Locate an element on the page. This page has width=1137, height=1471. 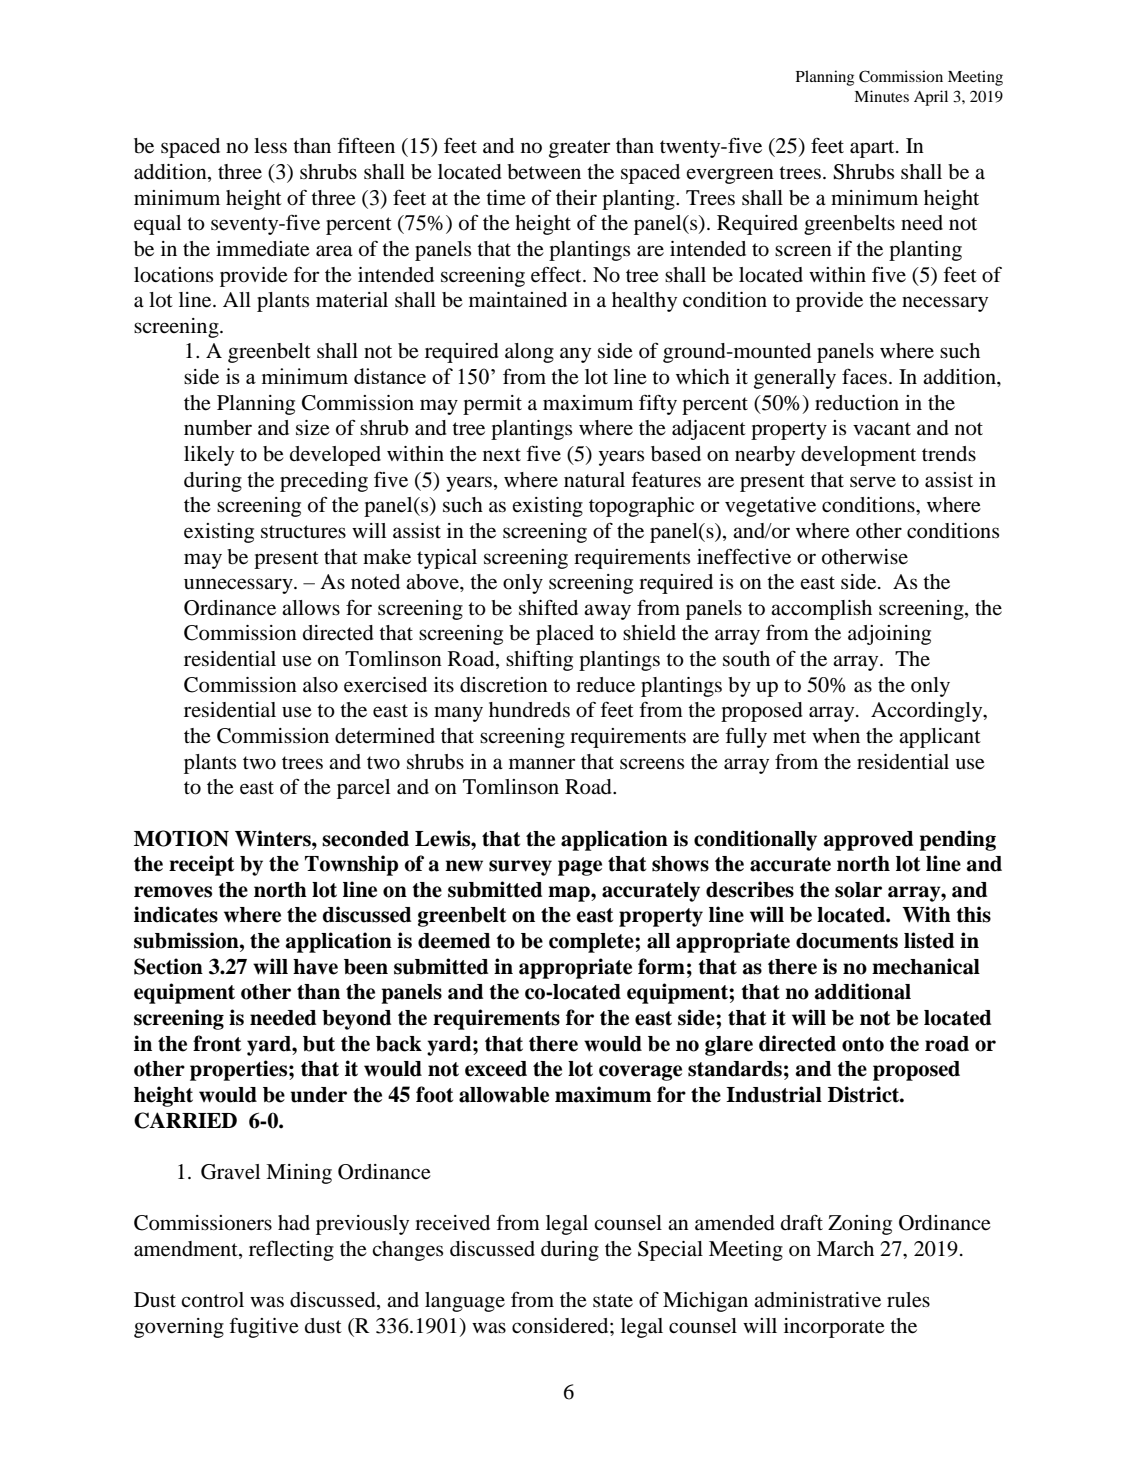
greater is located at coordinates (579, 149).
